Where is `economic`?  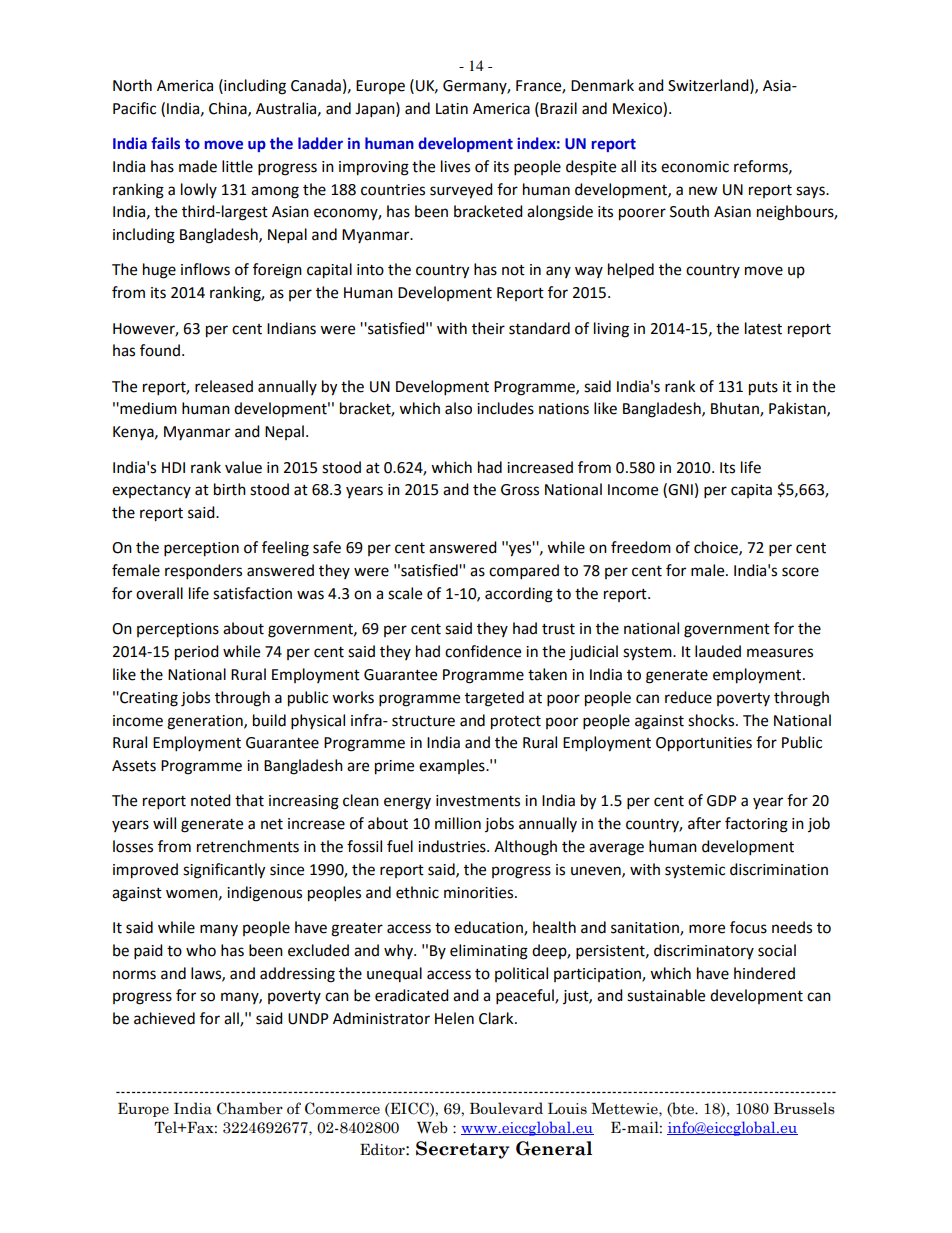 economic is located at coordinates (695, 167).
